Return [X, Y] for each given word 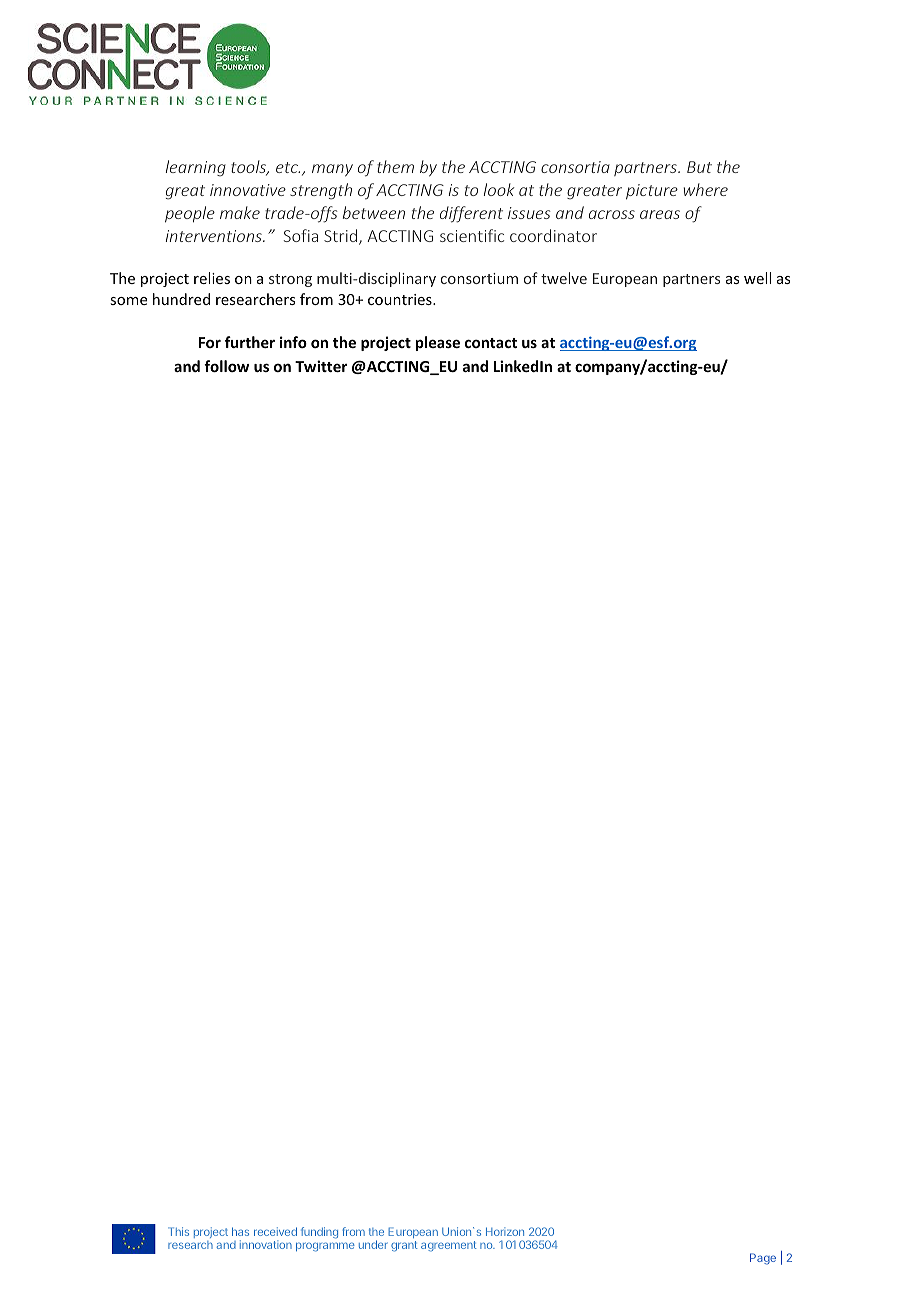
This [178, 1231]
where [706, 189]
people [190, 214]
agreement [449, 1246]
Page [763, 1259]
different [471, 214]
